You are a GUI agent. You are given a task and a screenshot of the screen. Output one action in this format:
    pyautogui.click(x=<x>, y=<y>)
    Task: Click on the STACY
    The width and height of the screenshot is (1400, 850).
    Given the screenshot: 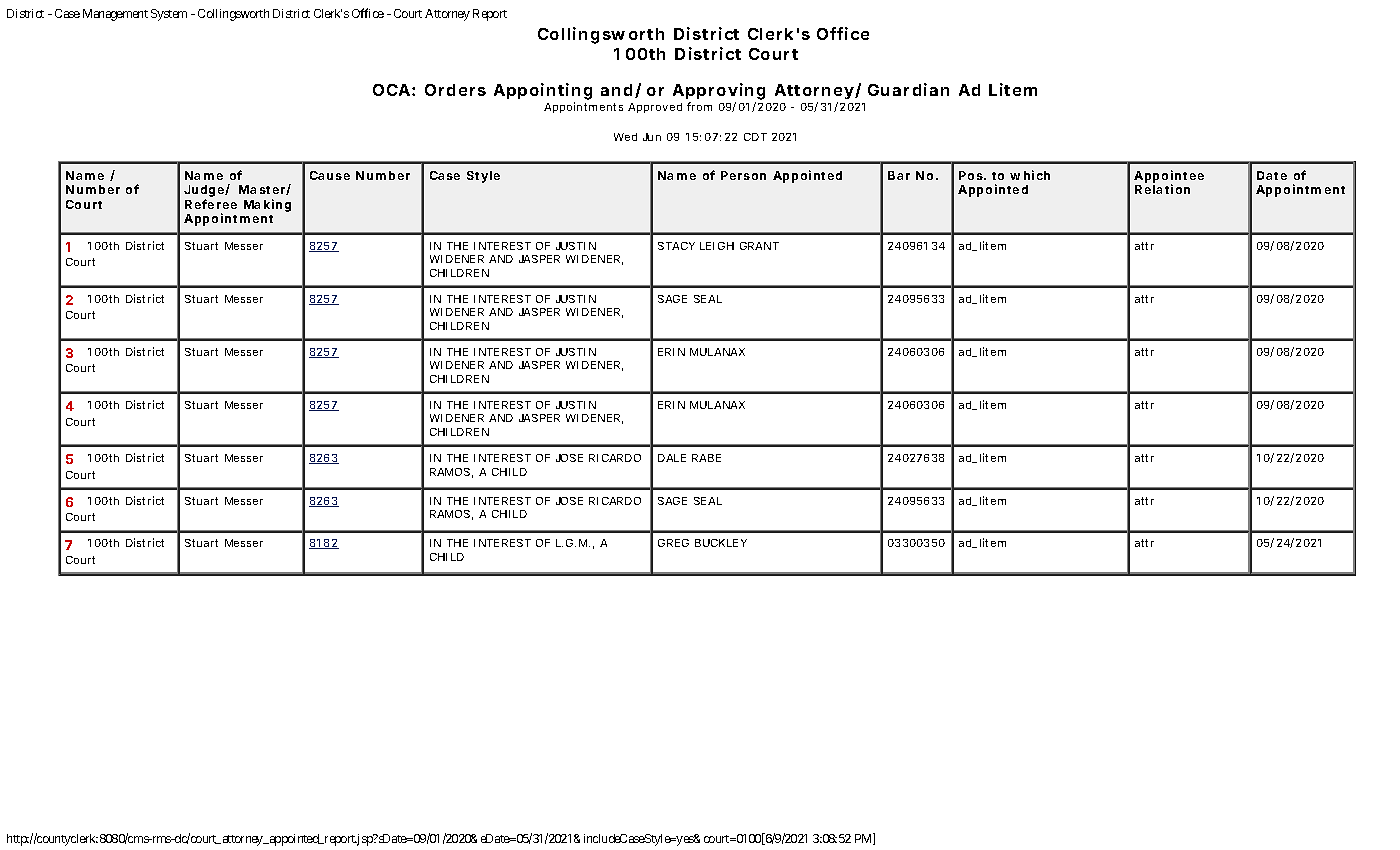 What is the action you would take?
    pyautogui.click(x=676, y=246)
